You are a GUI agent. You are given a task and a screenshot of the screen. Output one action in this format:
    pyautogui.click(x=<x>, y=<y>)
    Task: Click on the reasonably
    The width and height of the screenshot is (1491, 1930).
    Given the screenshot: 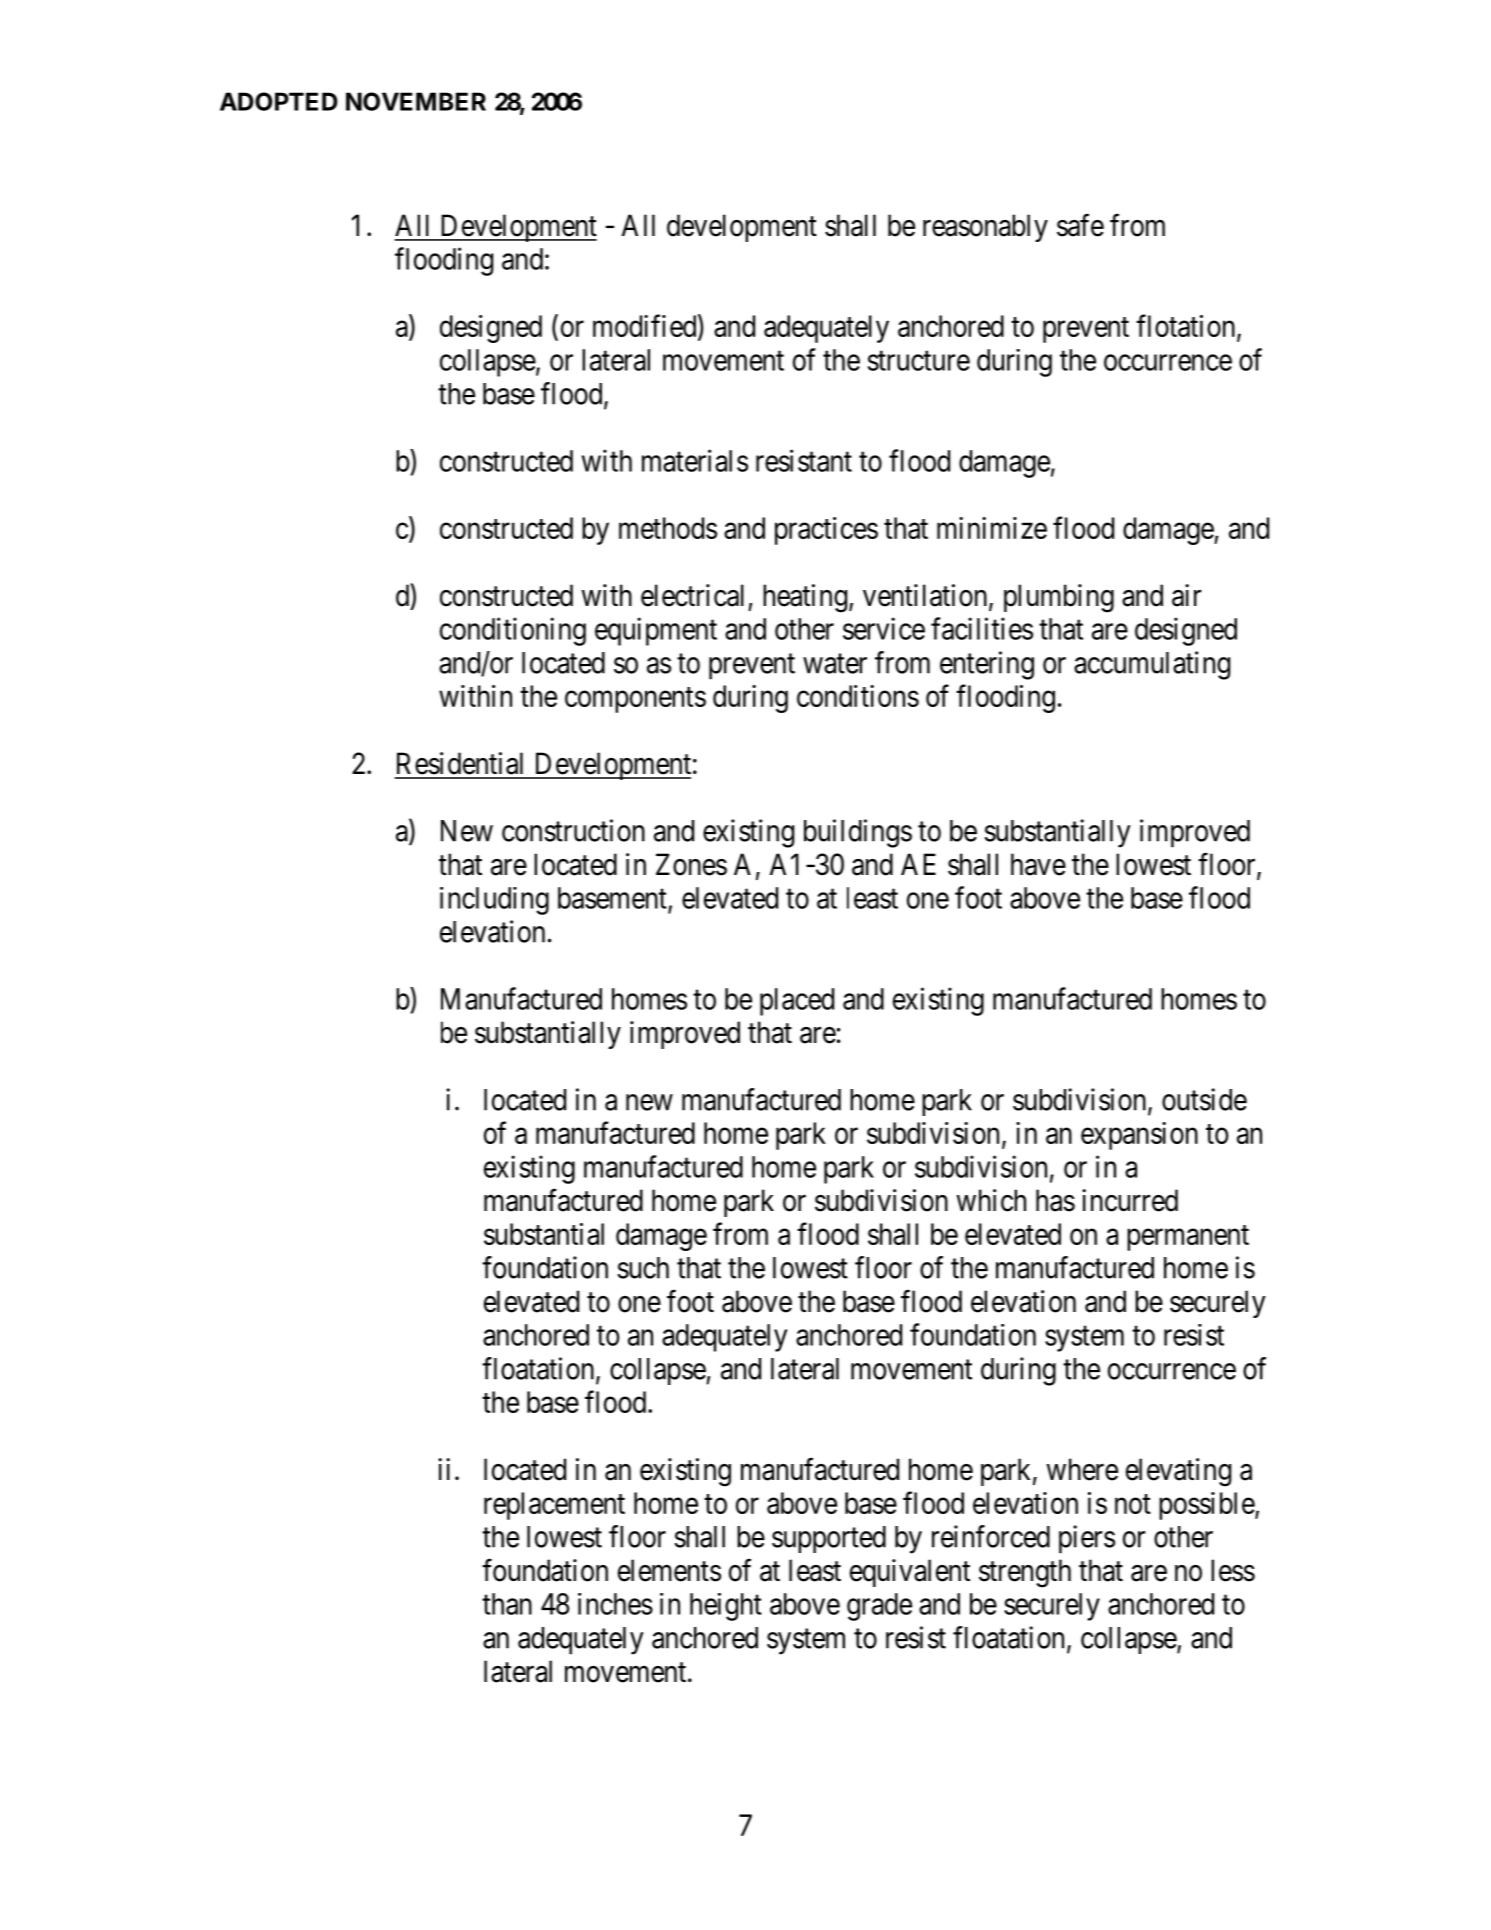 What is the action you would take?
    pyautogui.click(x=985, y=228)
